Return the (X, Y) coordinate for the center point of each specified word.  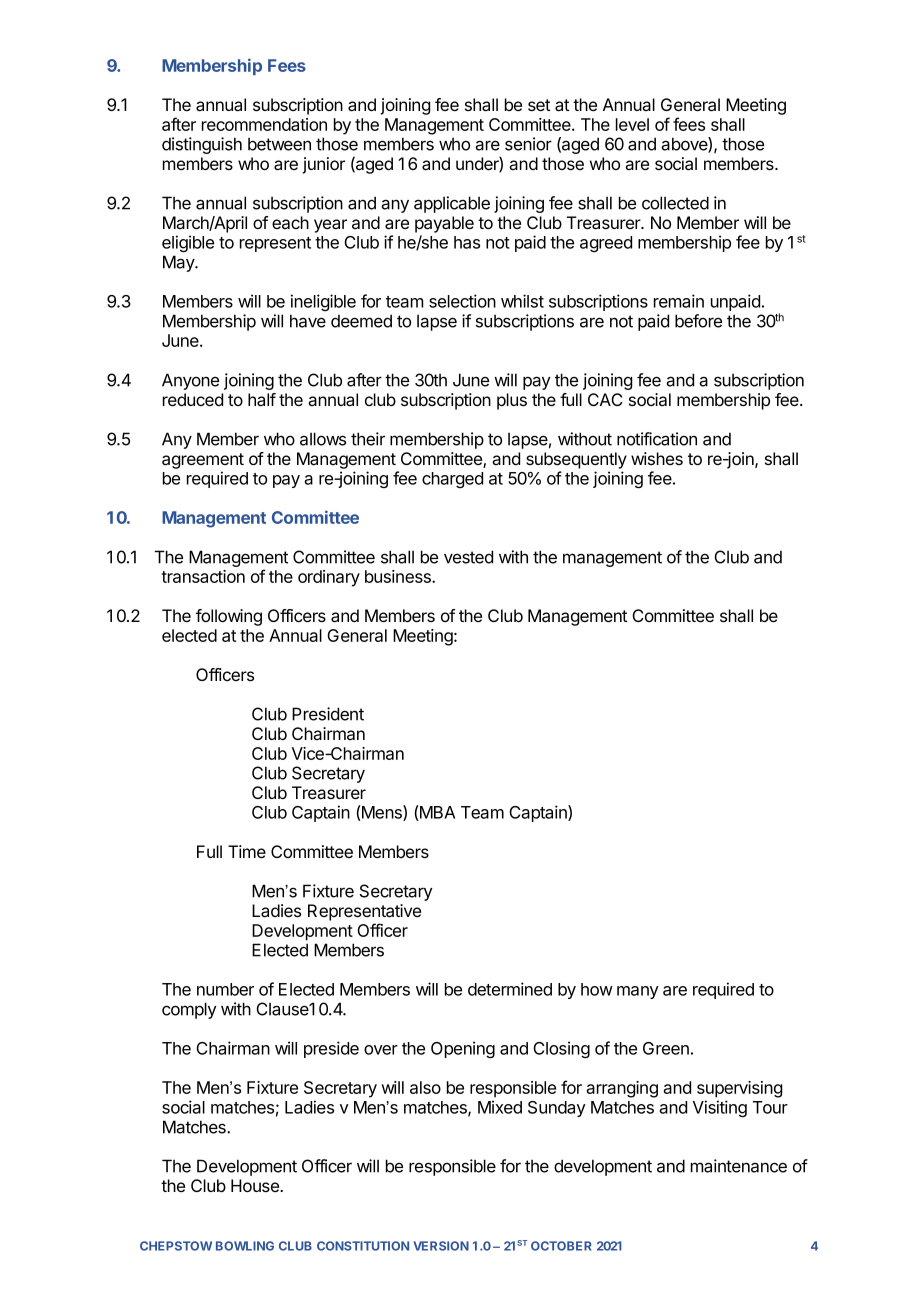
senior (528, 144)
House (256, 1185)
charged (452, 480)
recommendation (264, 124)
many (638, 992)
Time (247, 851)
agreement (203, 461)
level (632, 124)
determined (510, 989)
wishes (657, 458)
